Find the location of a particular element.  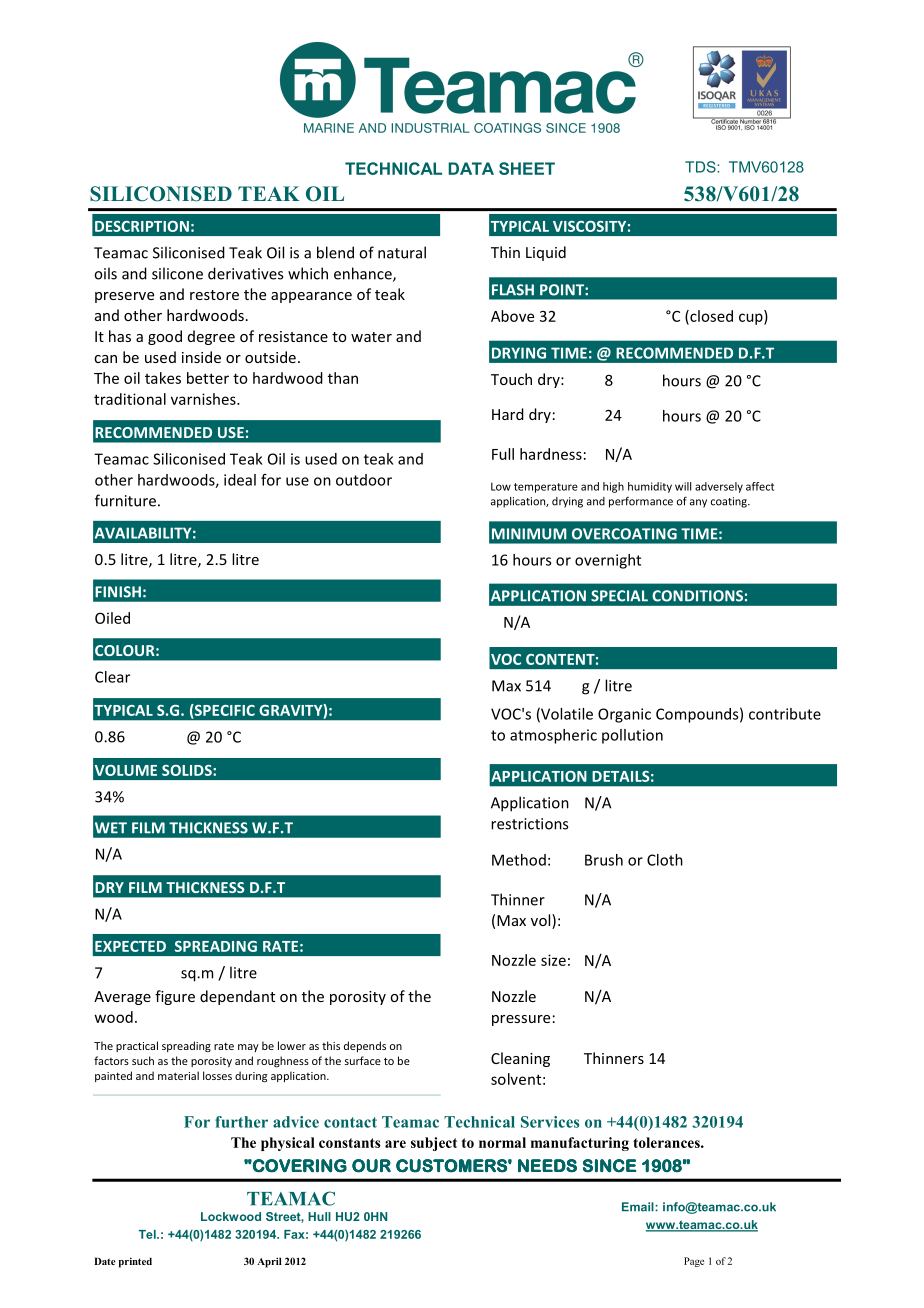

furniture is located at coordinates (125, 500).
